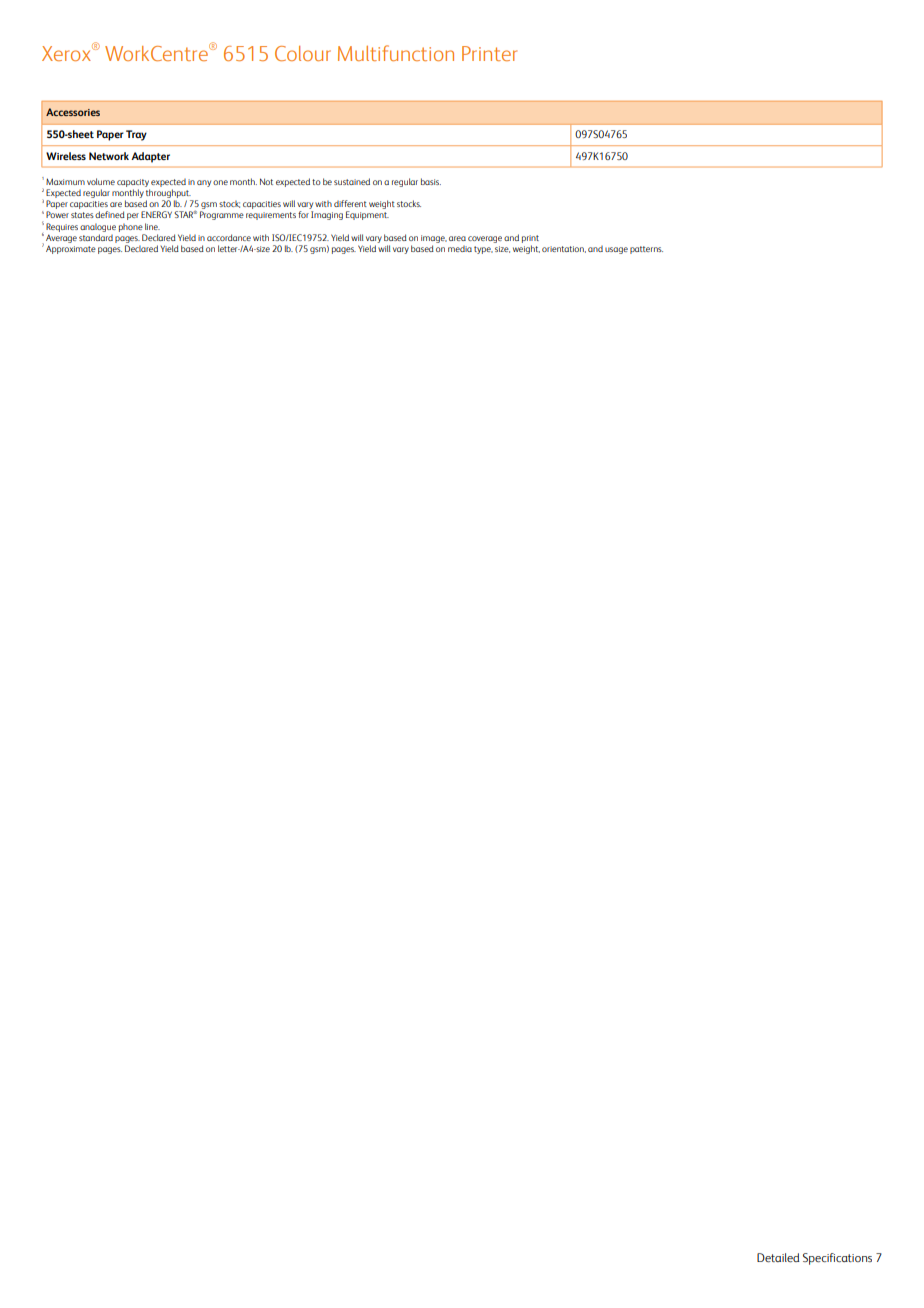 The image size is (924, 1308). What do you see at coordinates (71, 249) in the screenshot?
I see `Approximate` at bounding box center [71, 249].
